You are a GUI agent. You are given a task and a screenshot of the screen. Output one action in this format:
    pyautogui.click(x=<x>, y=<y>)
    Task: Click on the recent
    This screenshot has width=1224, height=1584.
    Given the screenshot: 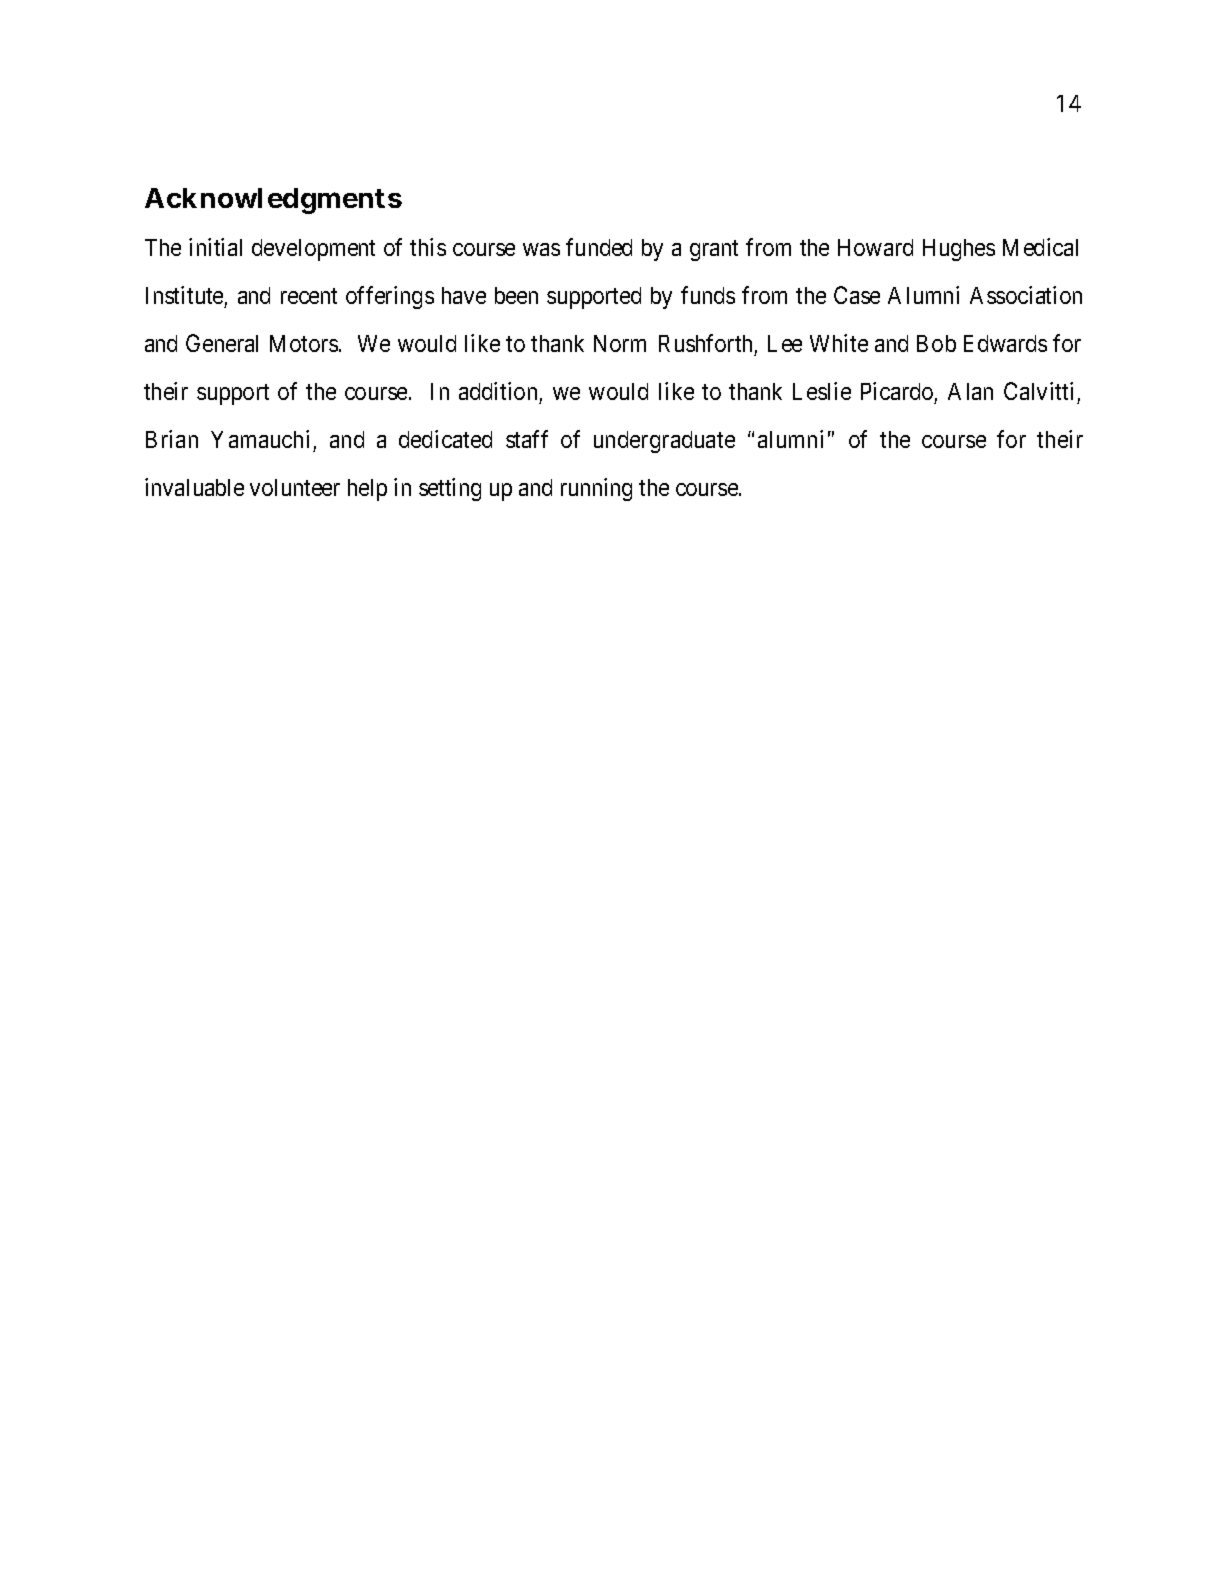 What is the action you would take?
    pyautogui.click(x=309, y=296)
